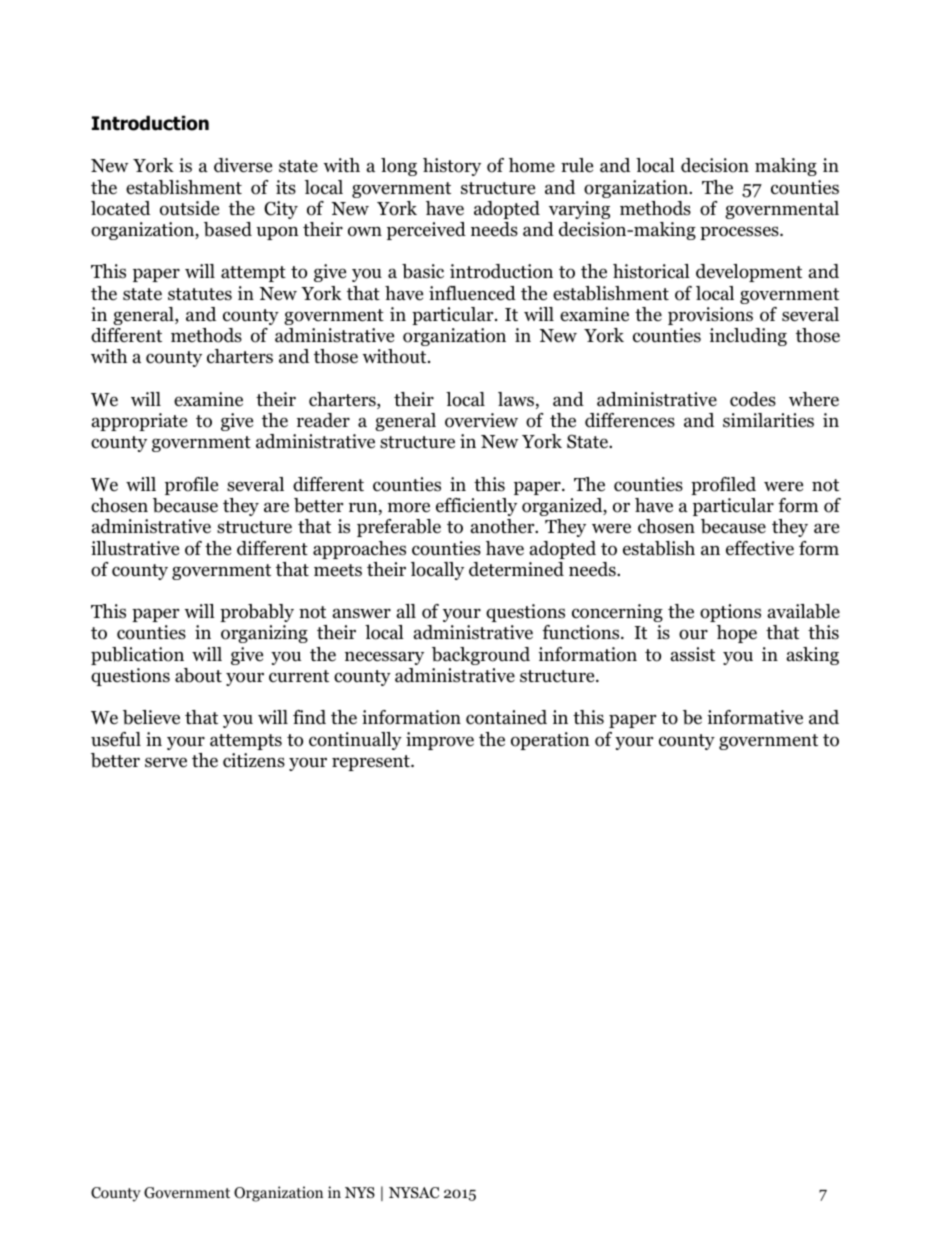 This page has width=952, height=1233. I want to click on improve, so click(440, 741).
